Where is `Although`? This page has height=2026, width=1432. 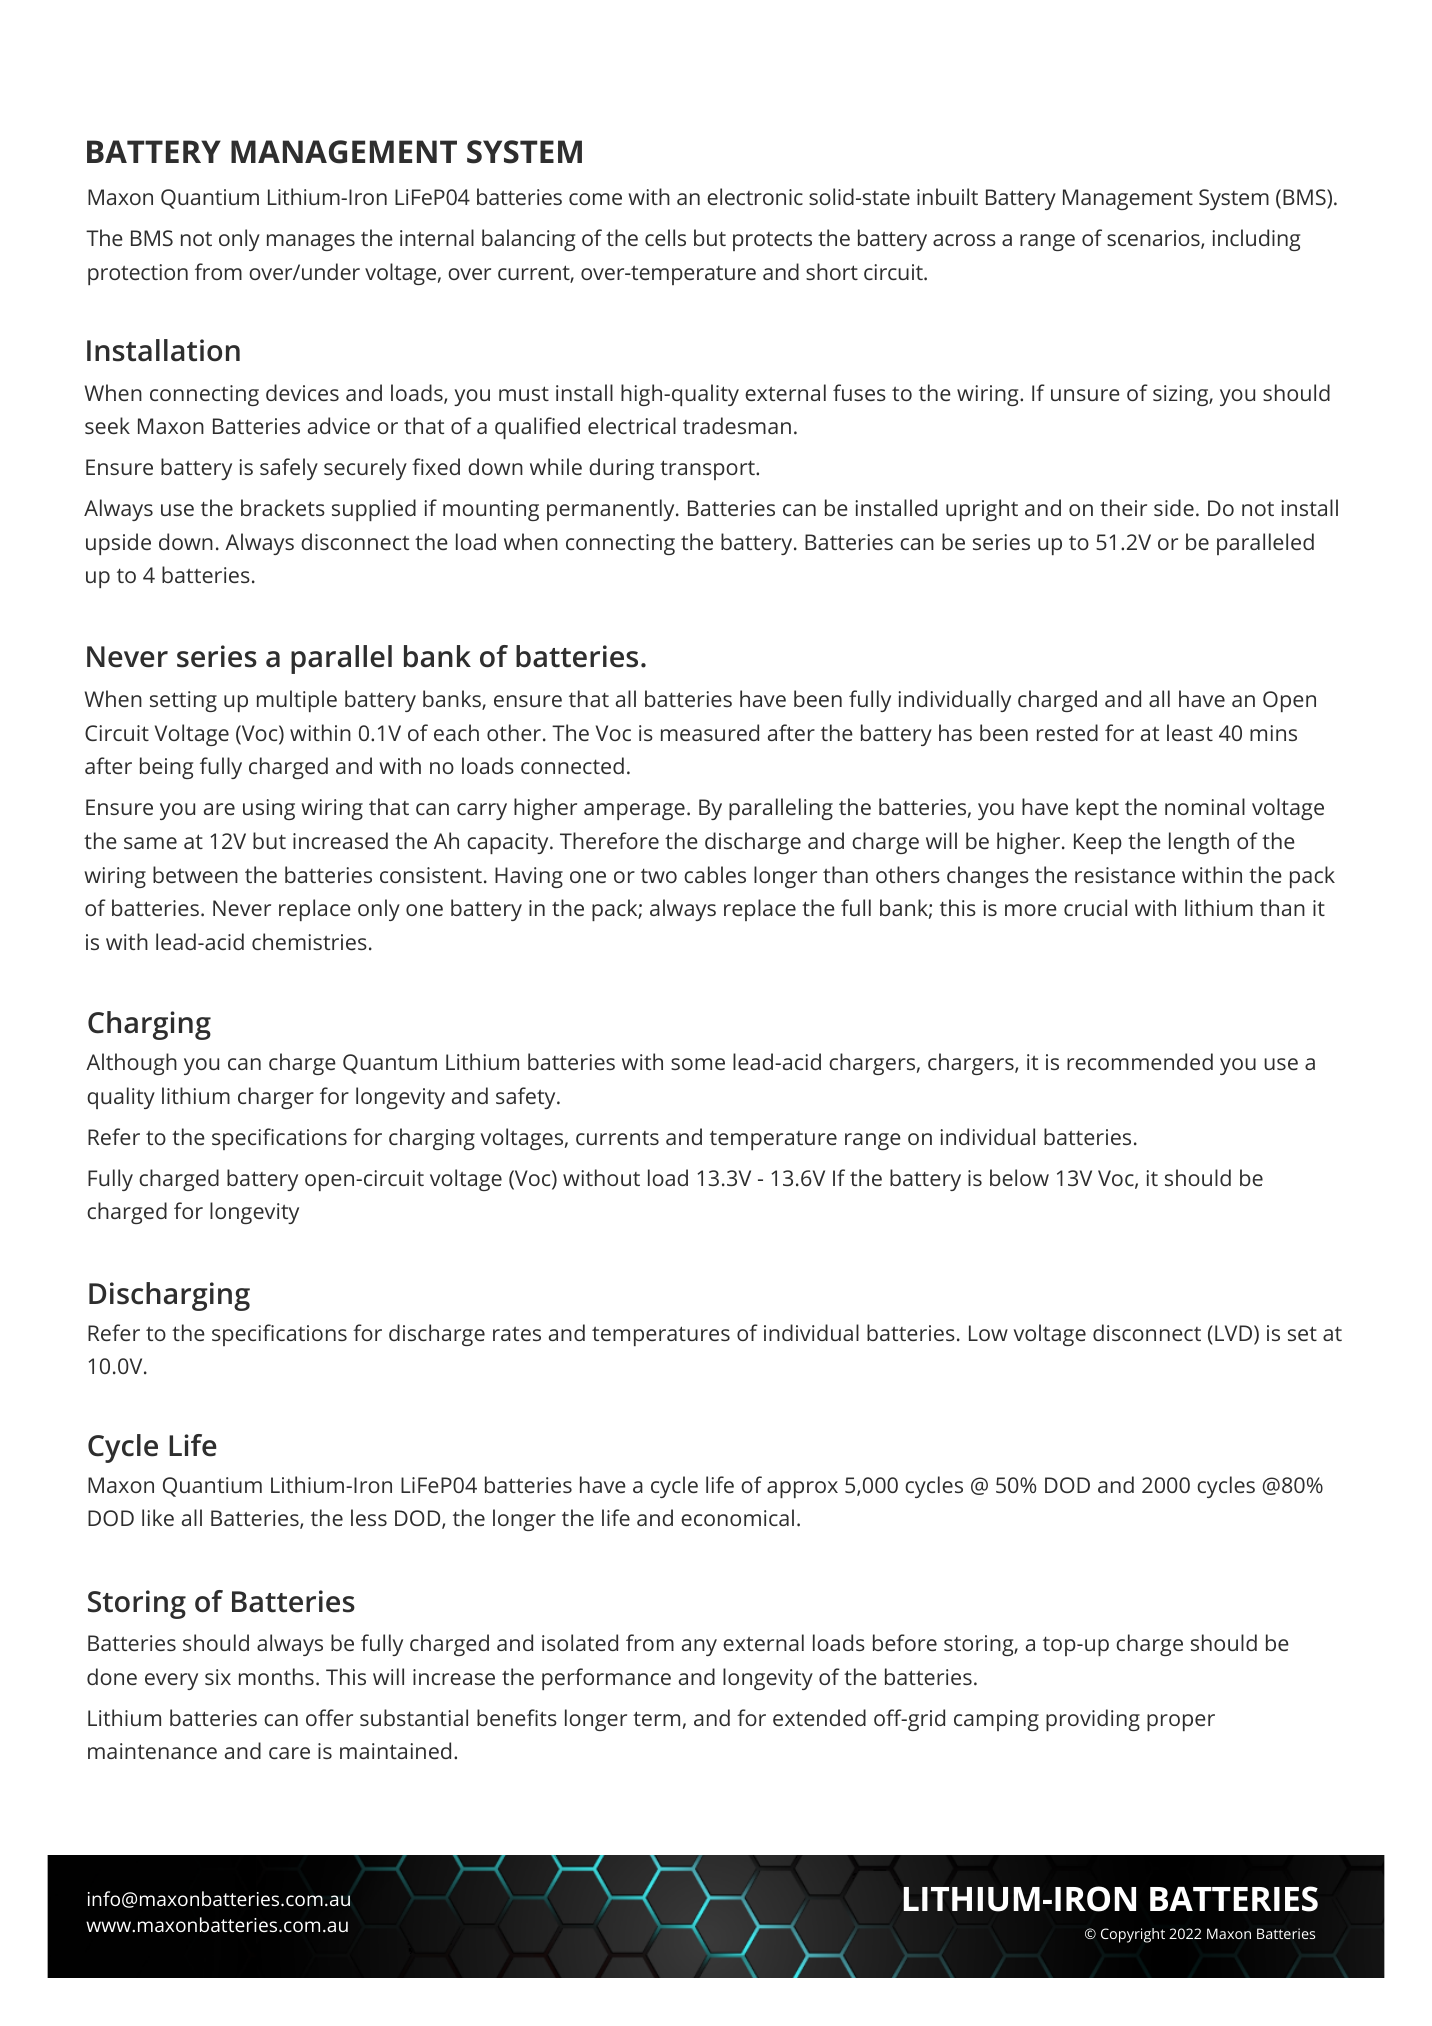
Although is located at coordinates (131, 1064).
